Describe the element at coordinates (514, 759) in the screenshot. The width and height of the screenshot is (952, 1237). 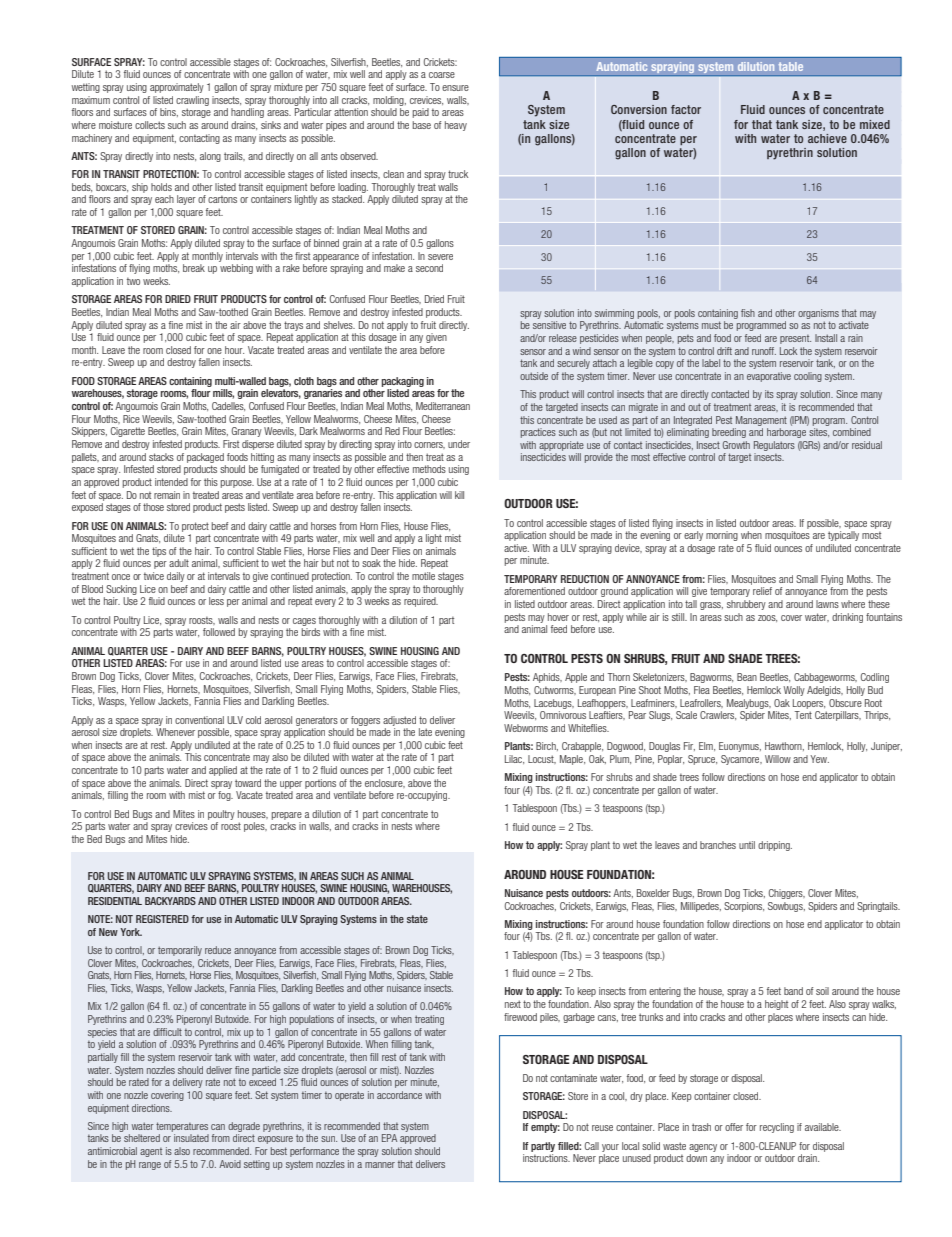
I see `Lilac` at that location.
